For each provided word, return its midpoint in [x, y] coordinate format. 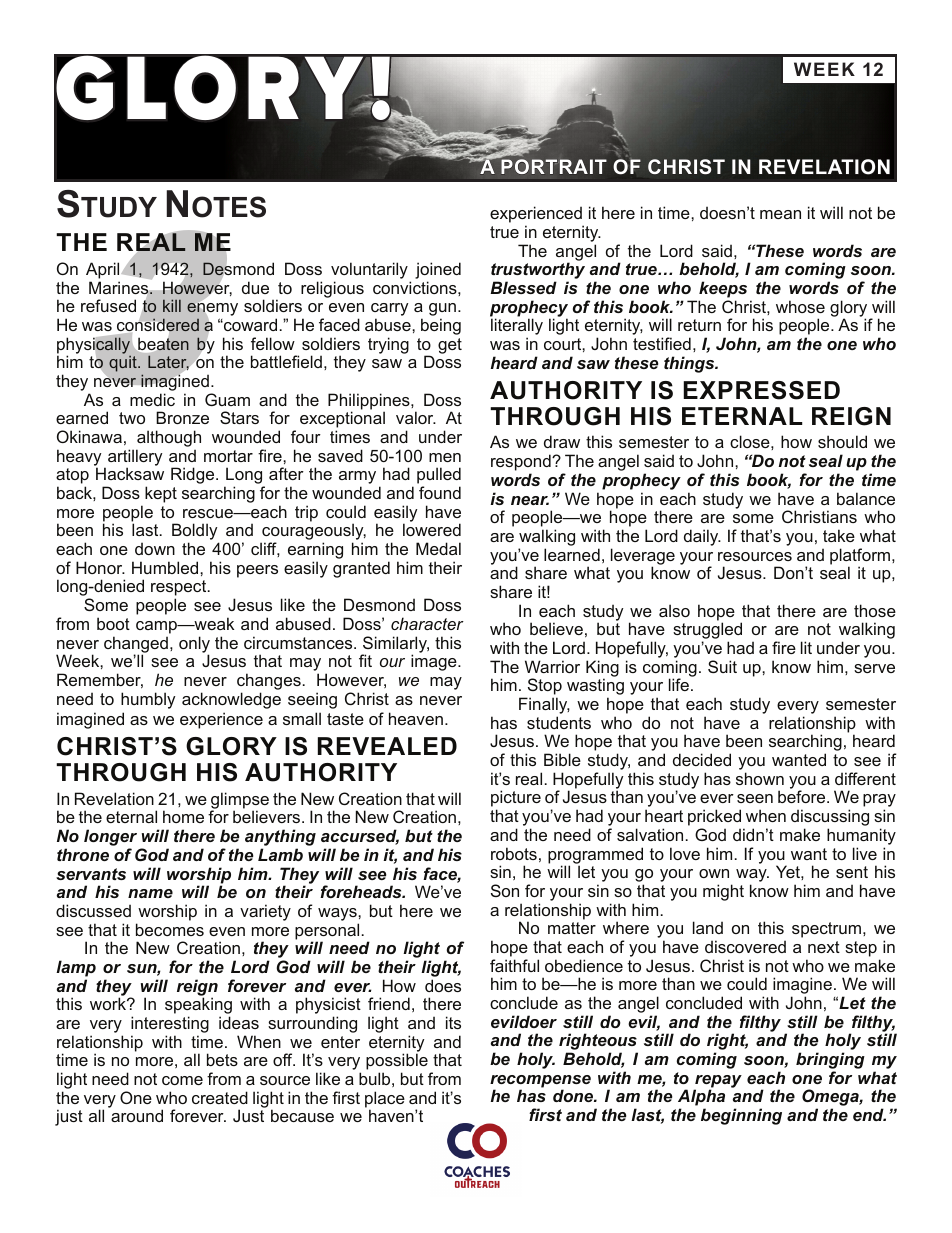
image [435, 662]
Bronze [182, 417]
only [194, 645]
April [102, 270]
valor [416, 417]
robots [514, 853]
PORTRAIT [553, 165]
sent [852, 872]
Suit [722, 666]
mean [780, 214]
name [150, 893]
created [220, 1097]
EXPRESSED [761, 390]
